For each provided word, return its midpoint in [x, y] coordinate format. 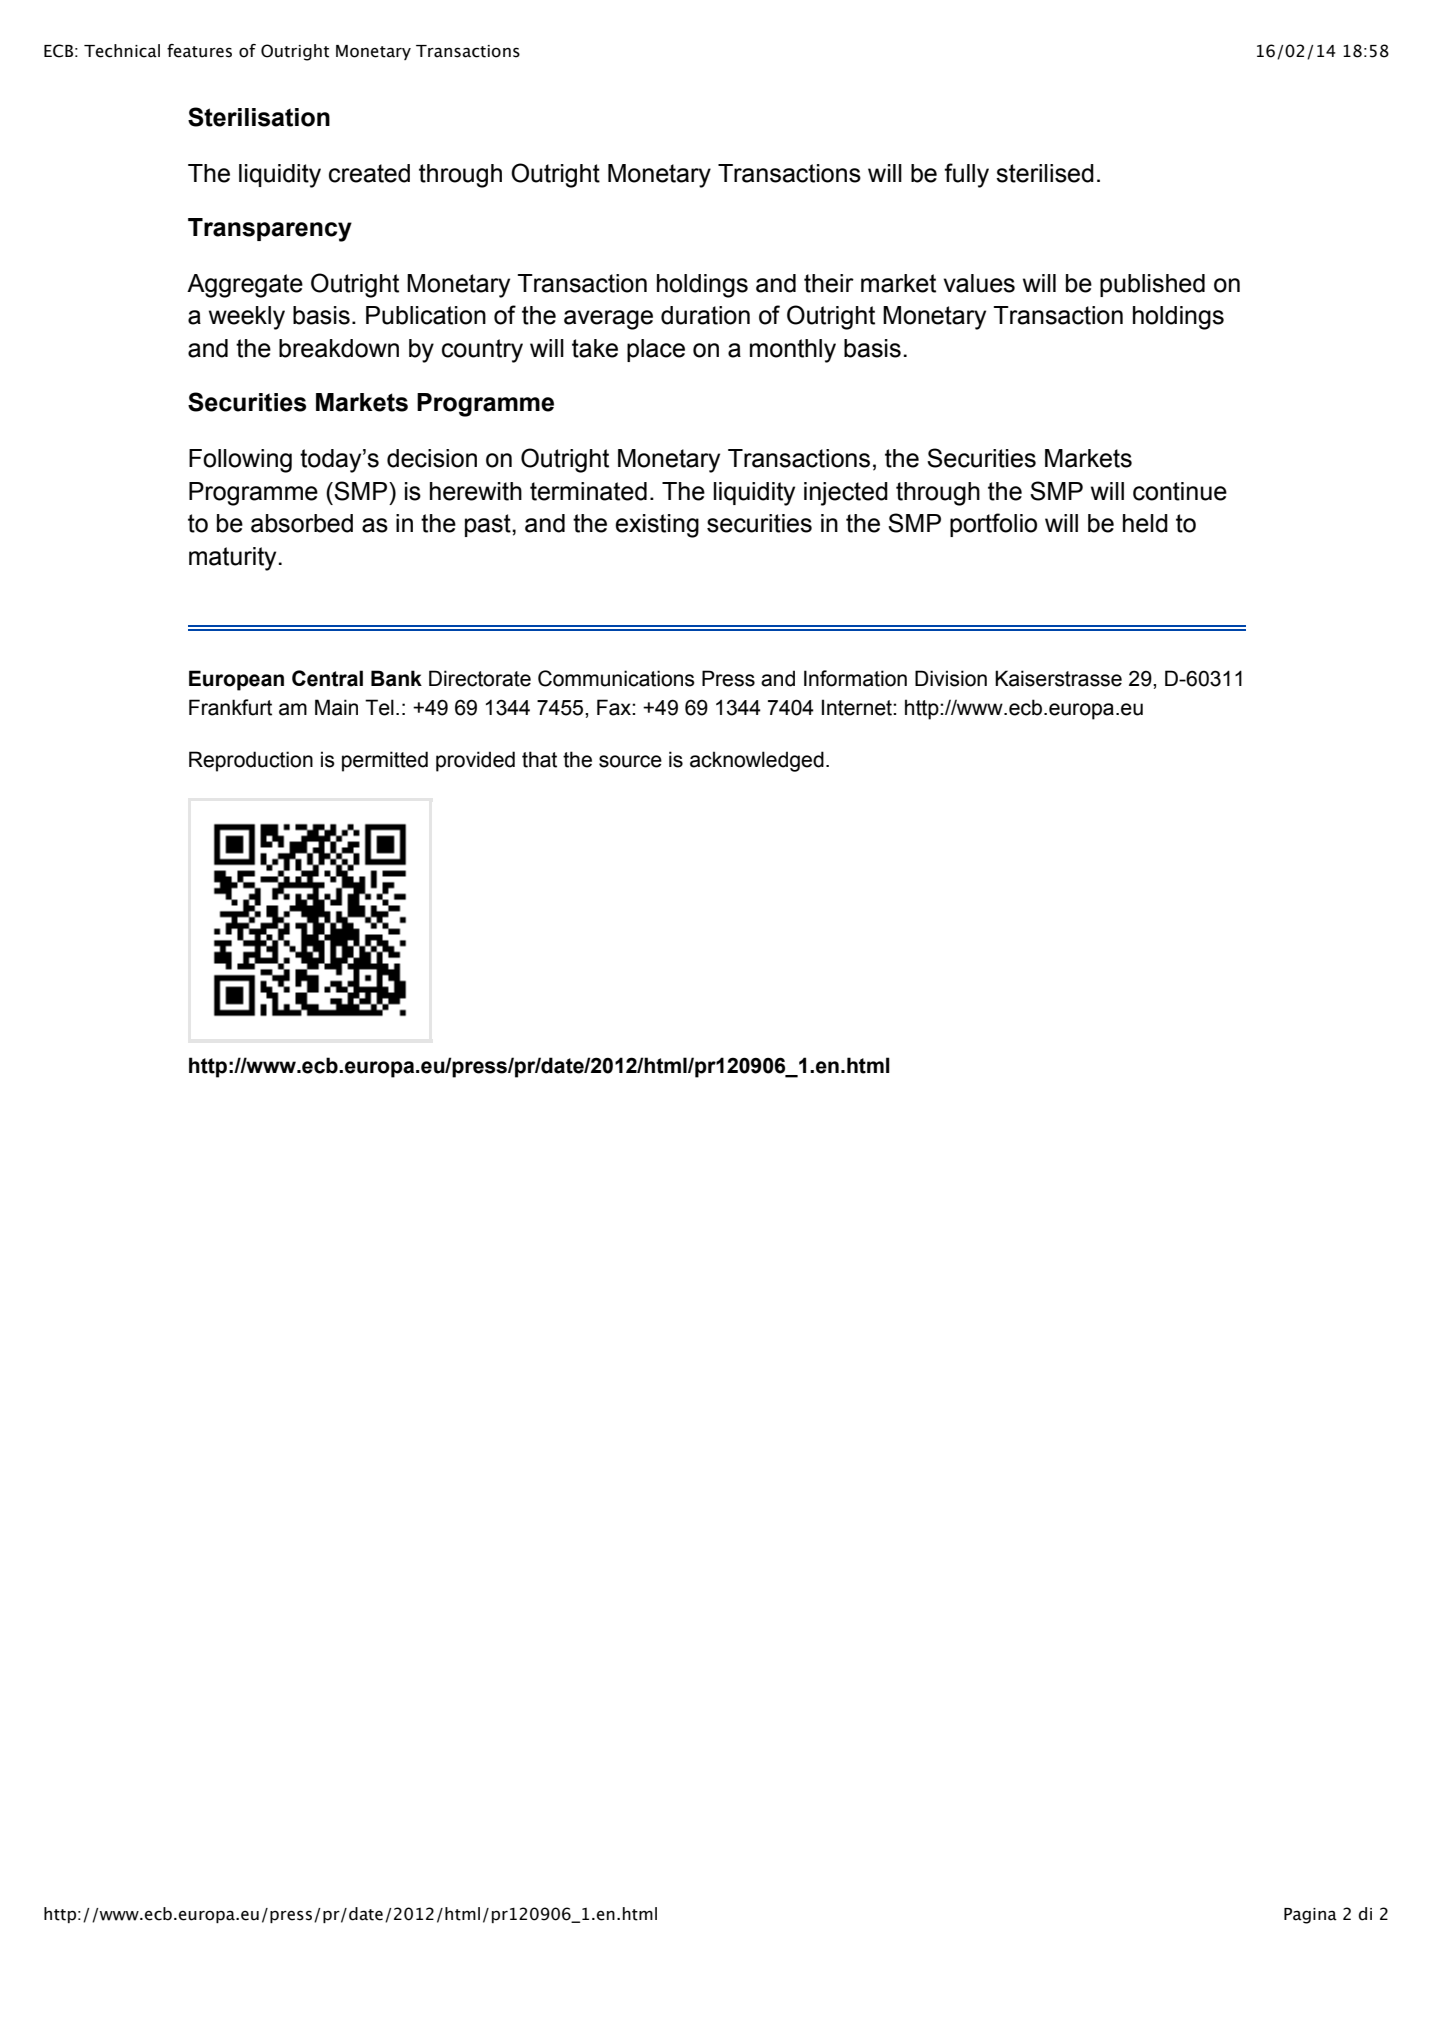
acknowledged [757, 761]
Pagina [1310, 1916]
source [630, 761]
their [829, 283]
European [236, 680]
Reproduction [251, 761]
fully [966, 175]
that [539, 759]
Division [951, 678]
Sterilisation [259, 117]
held [1145, 523]
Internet [858, 707]
